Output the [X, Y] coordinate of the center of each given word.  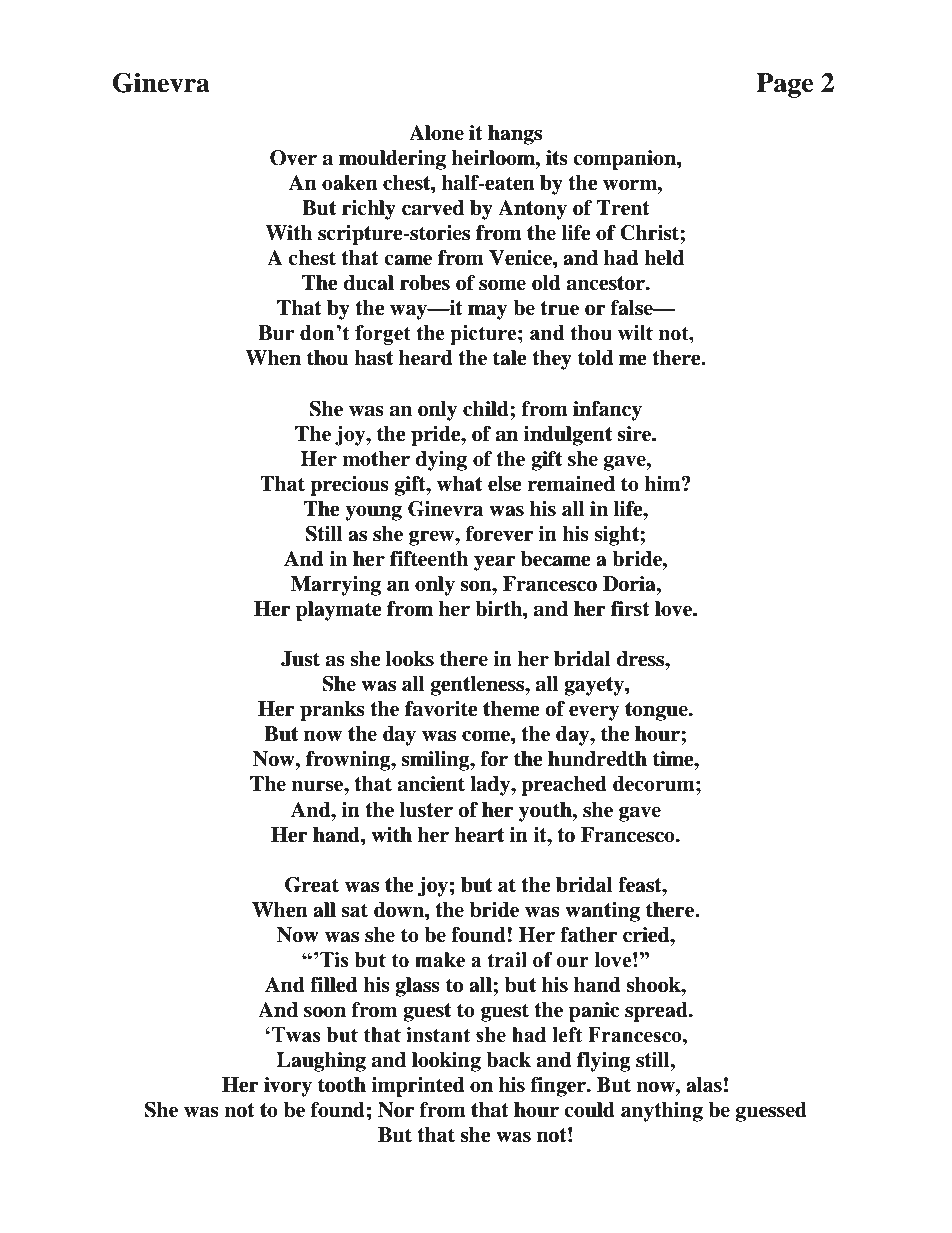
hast [373, 358]
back [508, 1060]
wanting [602, 912]
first [630, 609]
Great [312, 885]
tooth [342, 1085]
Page [785, 85]
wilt [635, 333]
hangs [515, 135]
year [495, 563]
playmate [339, 611]
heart [479, 835]
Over [293, 158]
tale [510, 358]
